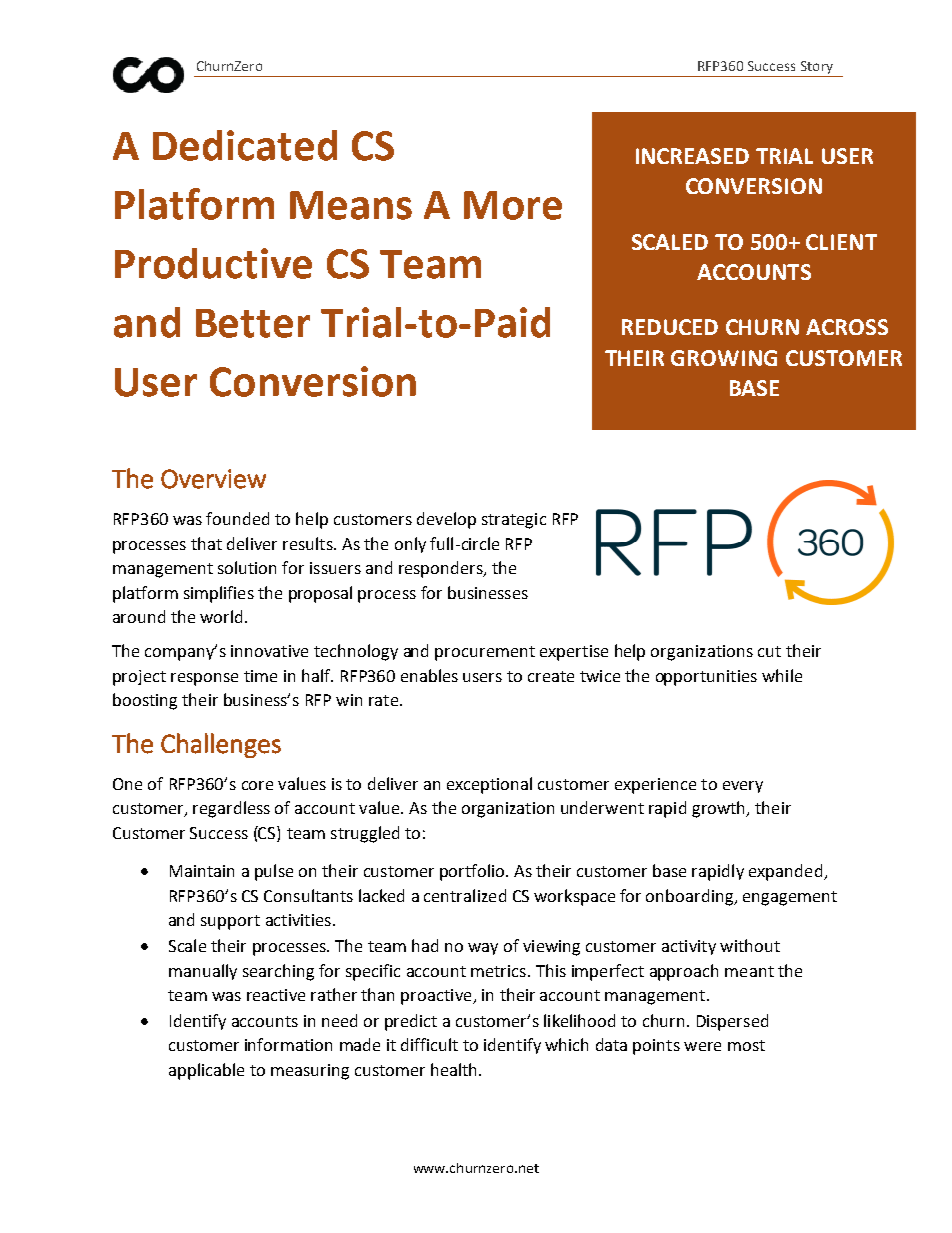  What do you see at coordinates (782, 675) in the page?
I see `while` at bounding box center [782, 675].
